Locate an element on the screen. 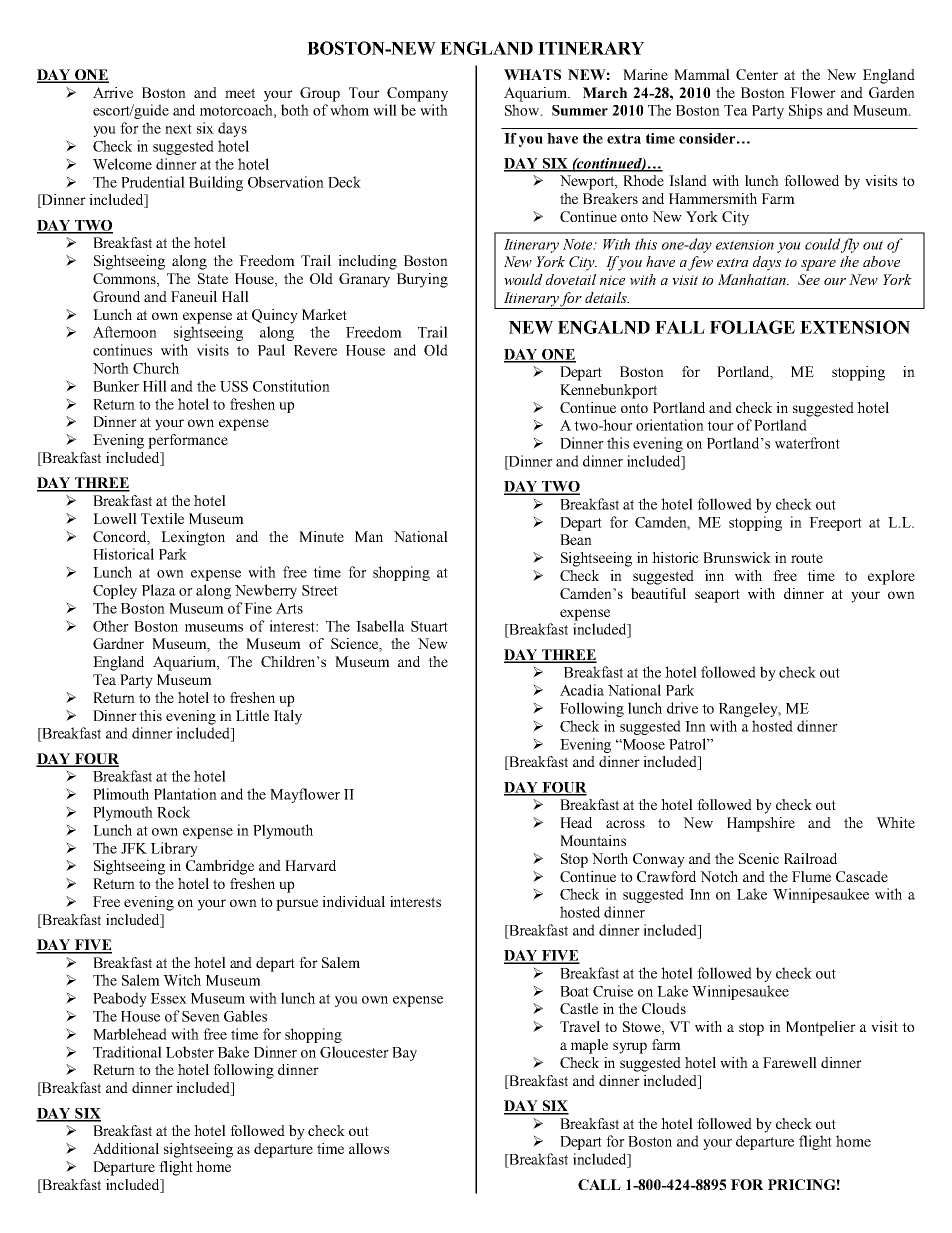 Image resolution: width=952 pixels, height=1233 pixels. meet is located at coordinates (240, 93).
